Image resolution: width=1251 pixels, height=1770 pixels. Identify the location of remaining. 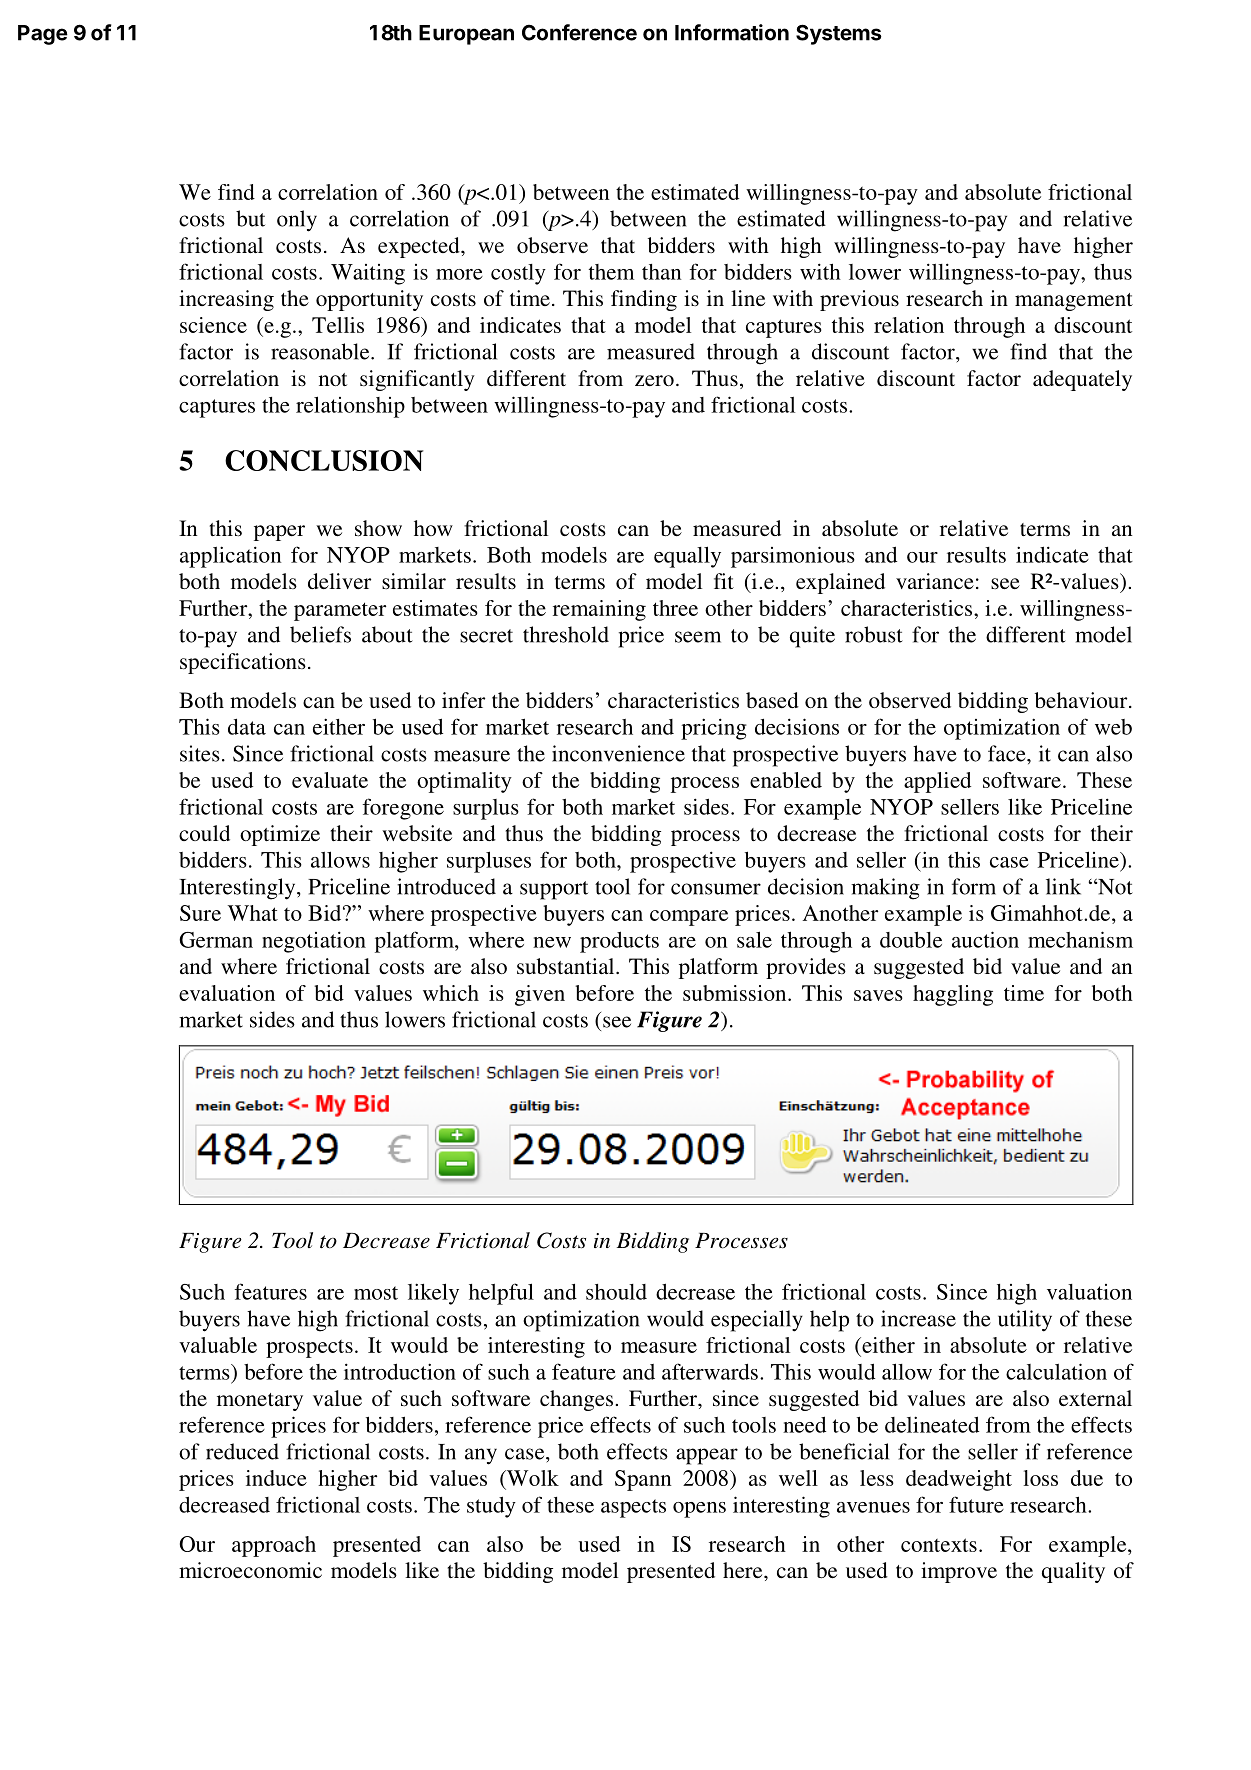
(599, 610).
